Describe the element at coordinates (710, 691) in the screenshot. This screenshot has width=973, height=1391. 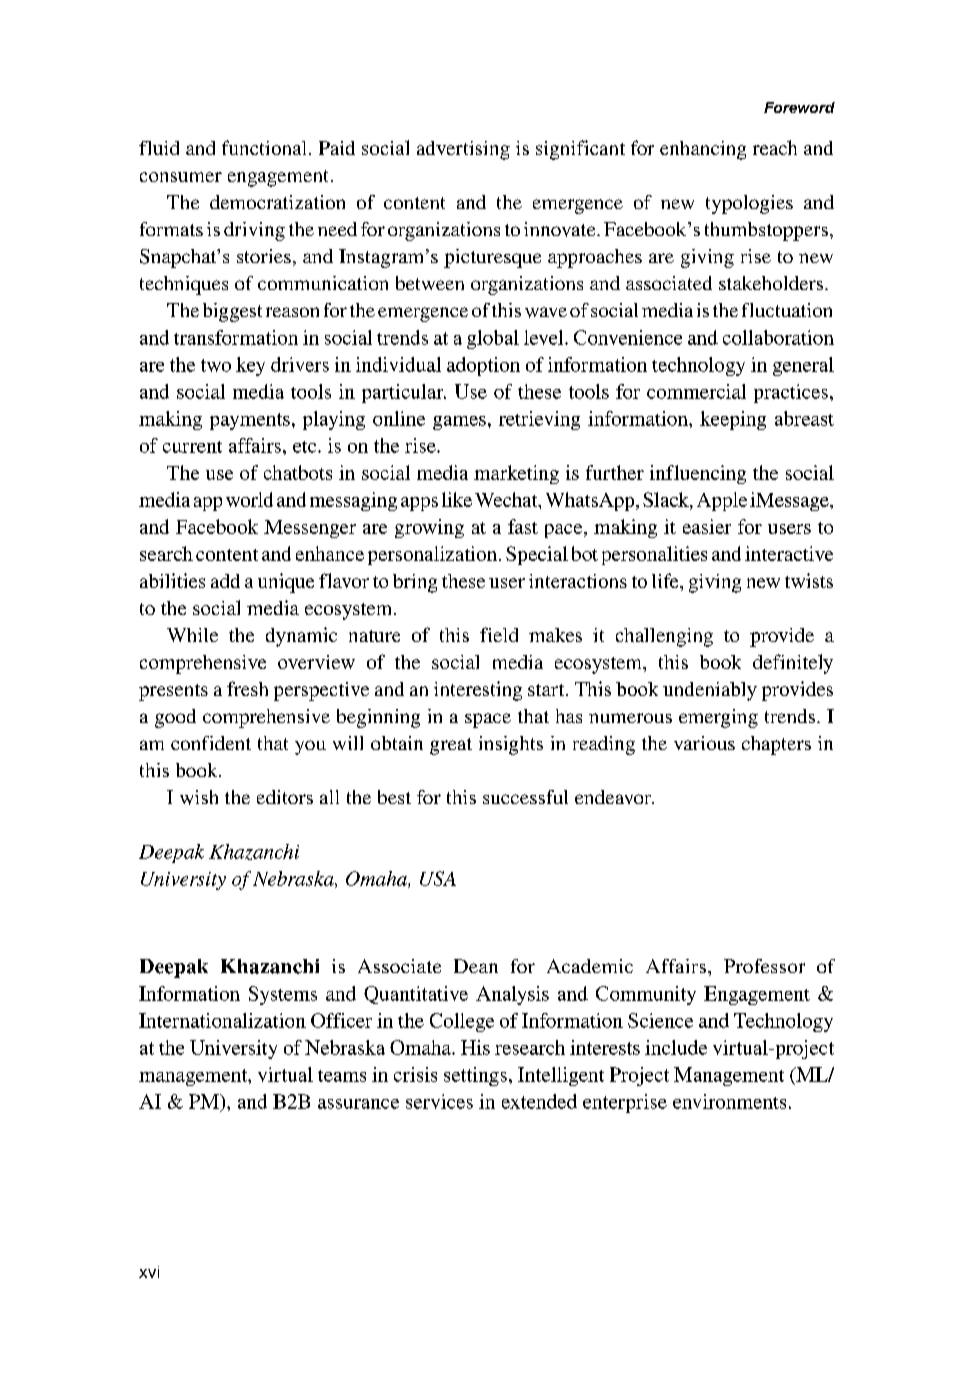
I see `undeniably` at that location.
